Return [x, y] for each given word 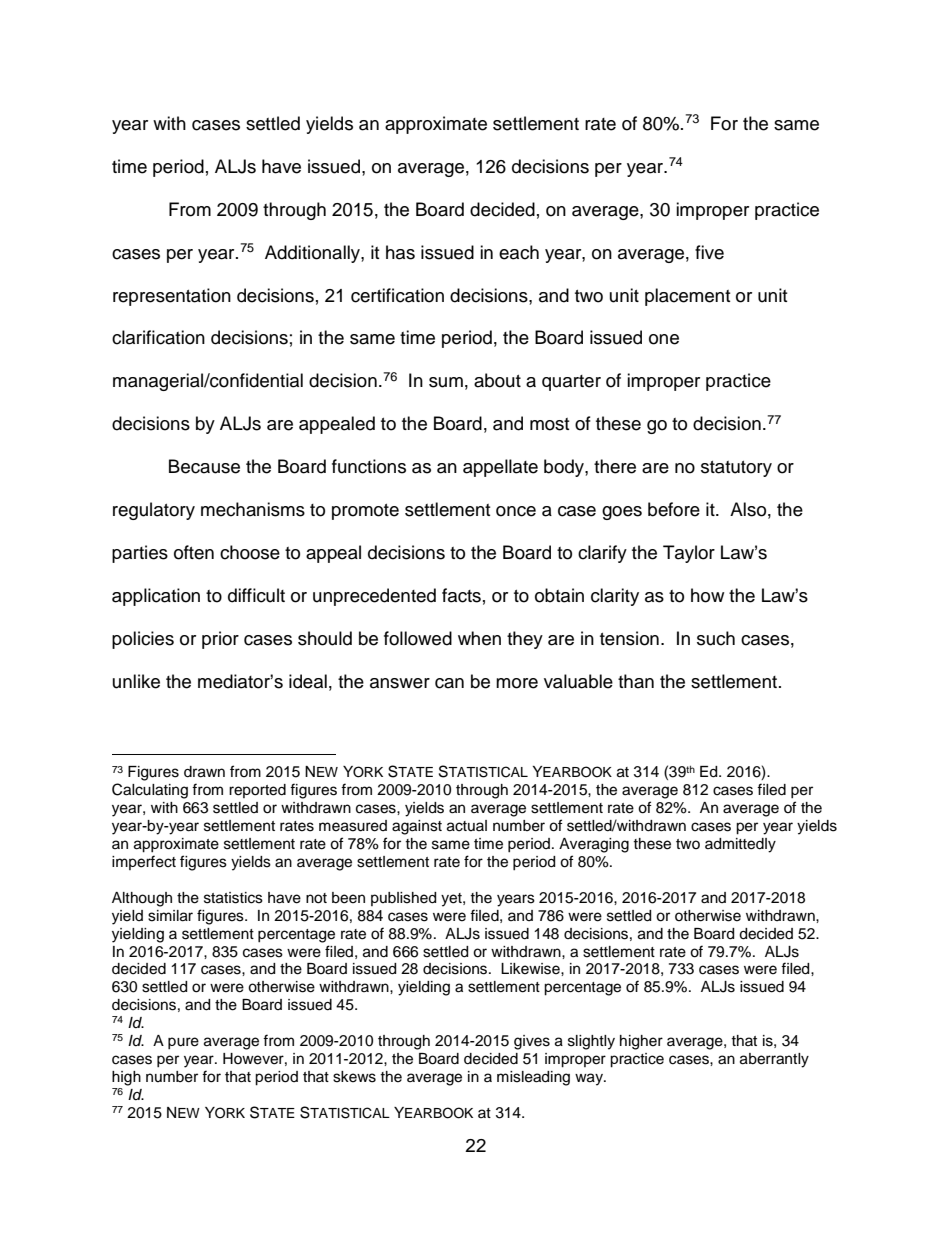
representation [172, 297]
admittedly [740, 845]
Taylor [689, 554]
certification [397, 295]
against [417, 827]
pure [183, 1043]
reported [257, 791]
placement [687, 297]
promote [365, 512]
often [194, 552]
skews [354, 1077]
